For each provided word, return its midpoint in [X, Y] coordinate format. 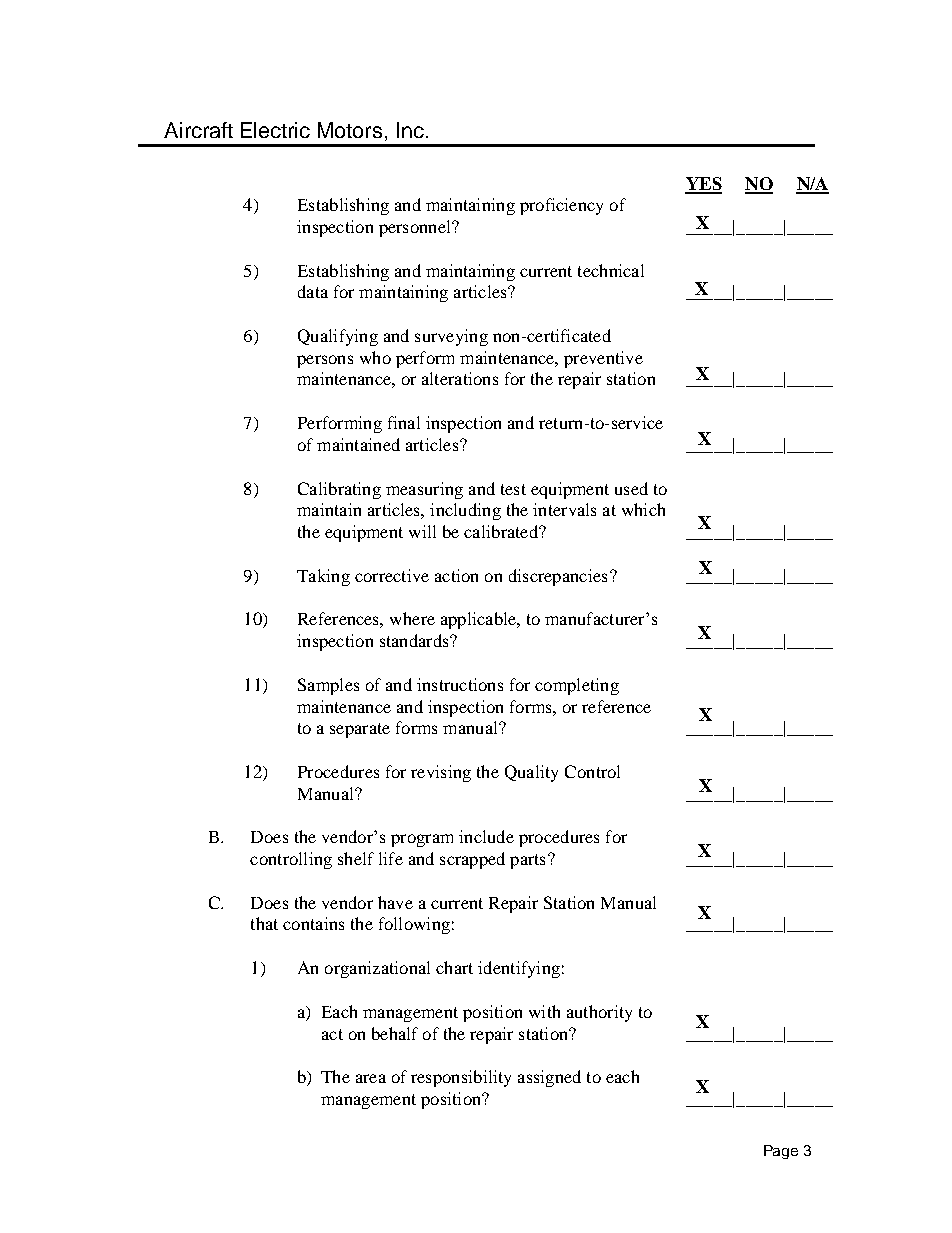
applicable [480, 620]
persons [325, 361]
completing [577, 686]
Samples [328, 686]
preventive [603, 359]
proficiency [561, 206]
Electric [275, 130]
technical [611, 270]
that [264, 923]
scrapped [472, 860]
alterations [460, 378]
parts [527, 861]
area [371, 1078]
